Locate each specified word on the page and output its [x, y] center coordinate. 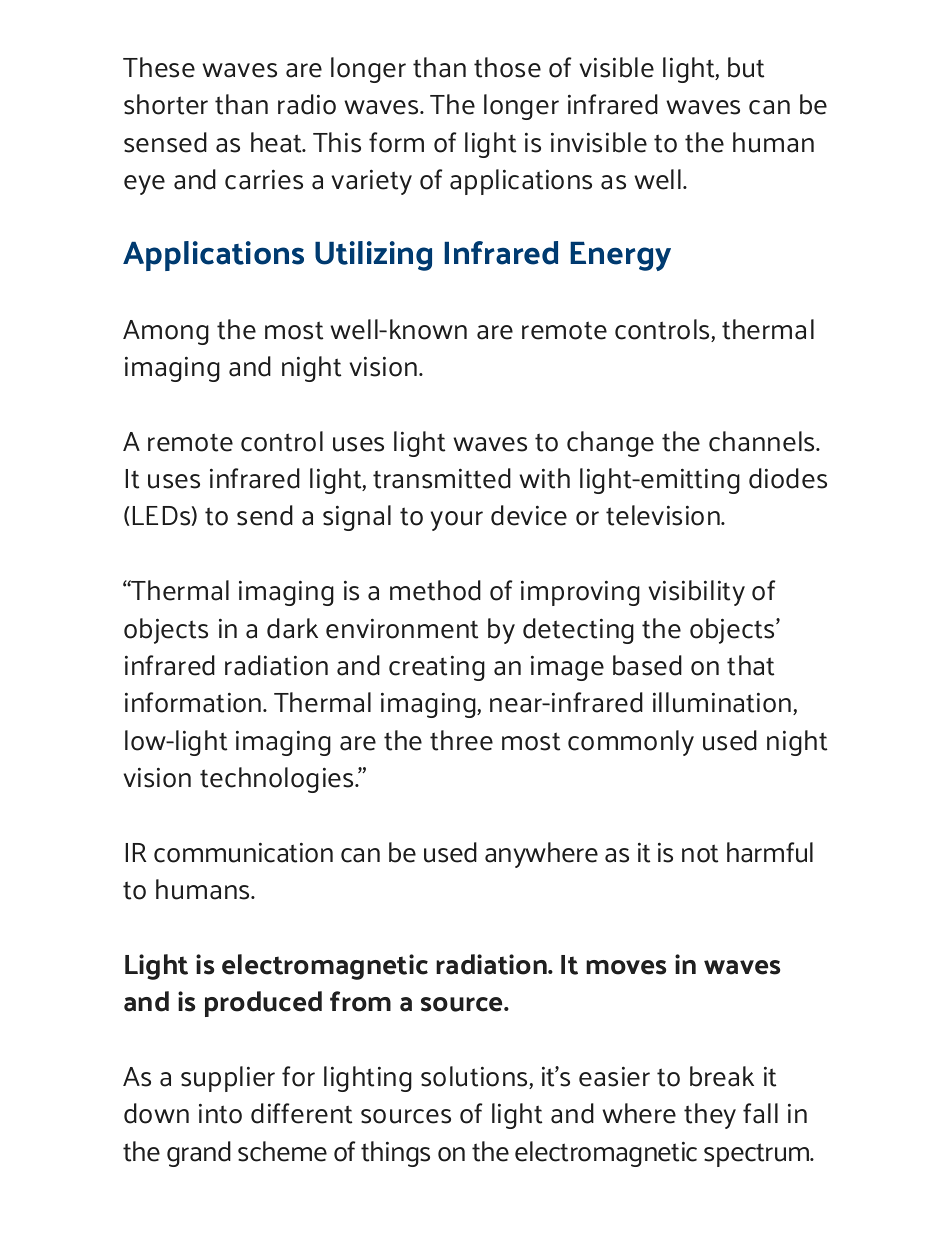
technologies [278, 780]
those [507, 67]
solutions [475, 1077]
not [700, 853]
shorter [166, 104]
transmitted [442, 478]
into [220, 1113]
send [265, 515]
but [746, 67]
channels [763, 441]
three [461, 740]
